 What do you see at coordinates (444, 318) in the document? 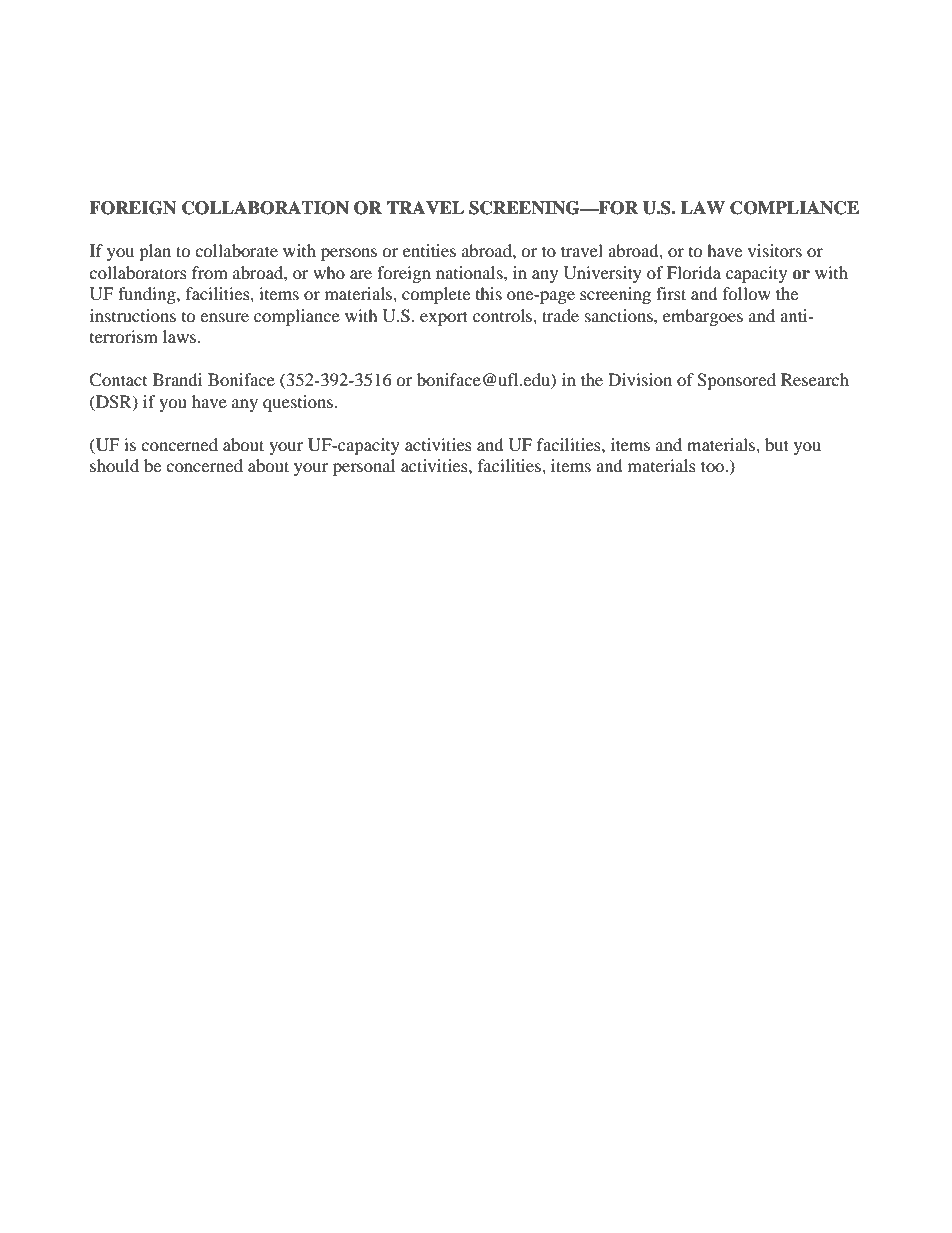
I see `export` at bounding box center [444, 318].
